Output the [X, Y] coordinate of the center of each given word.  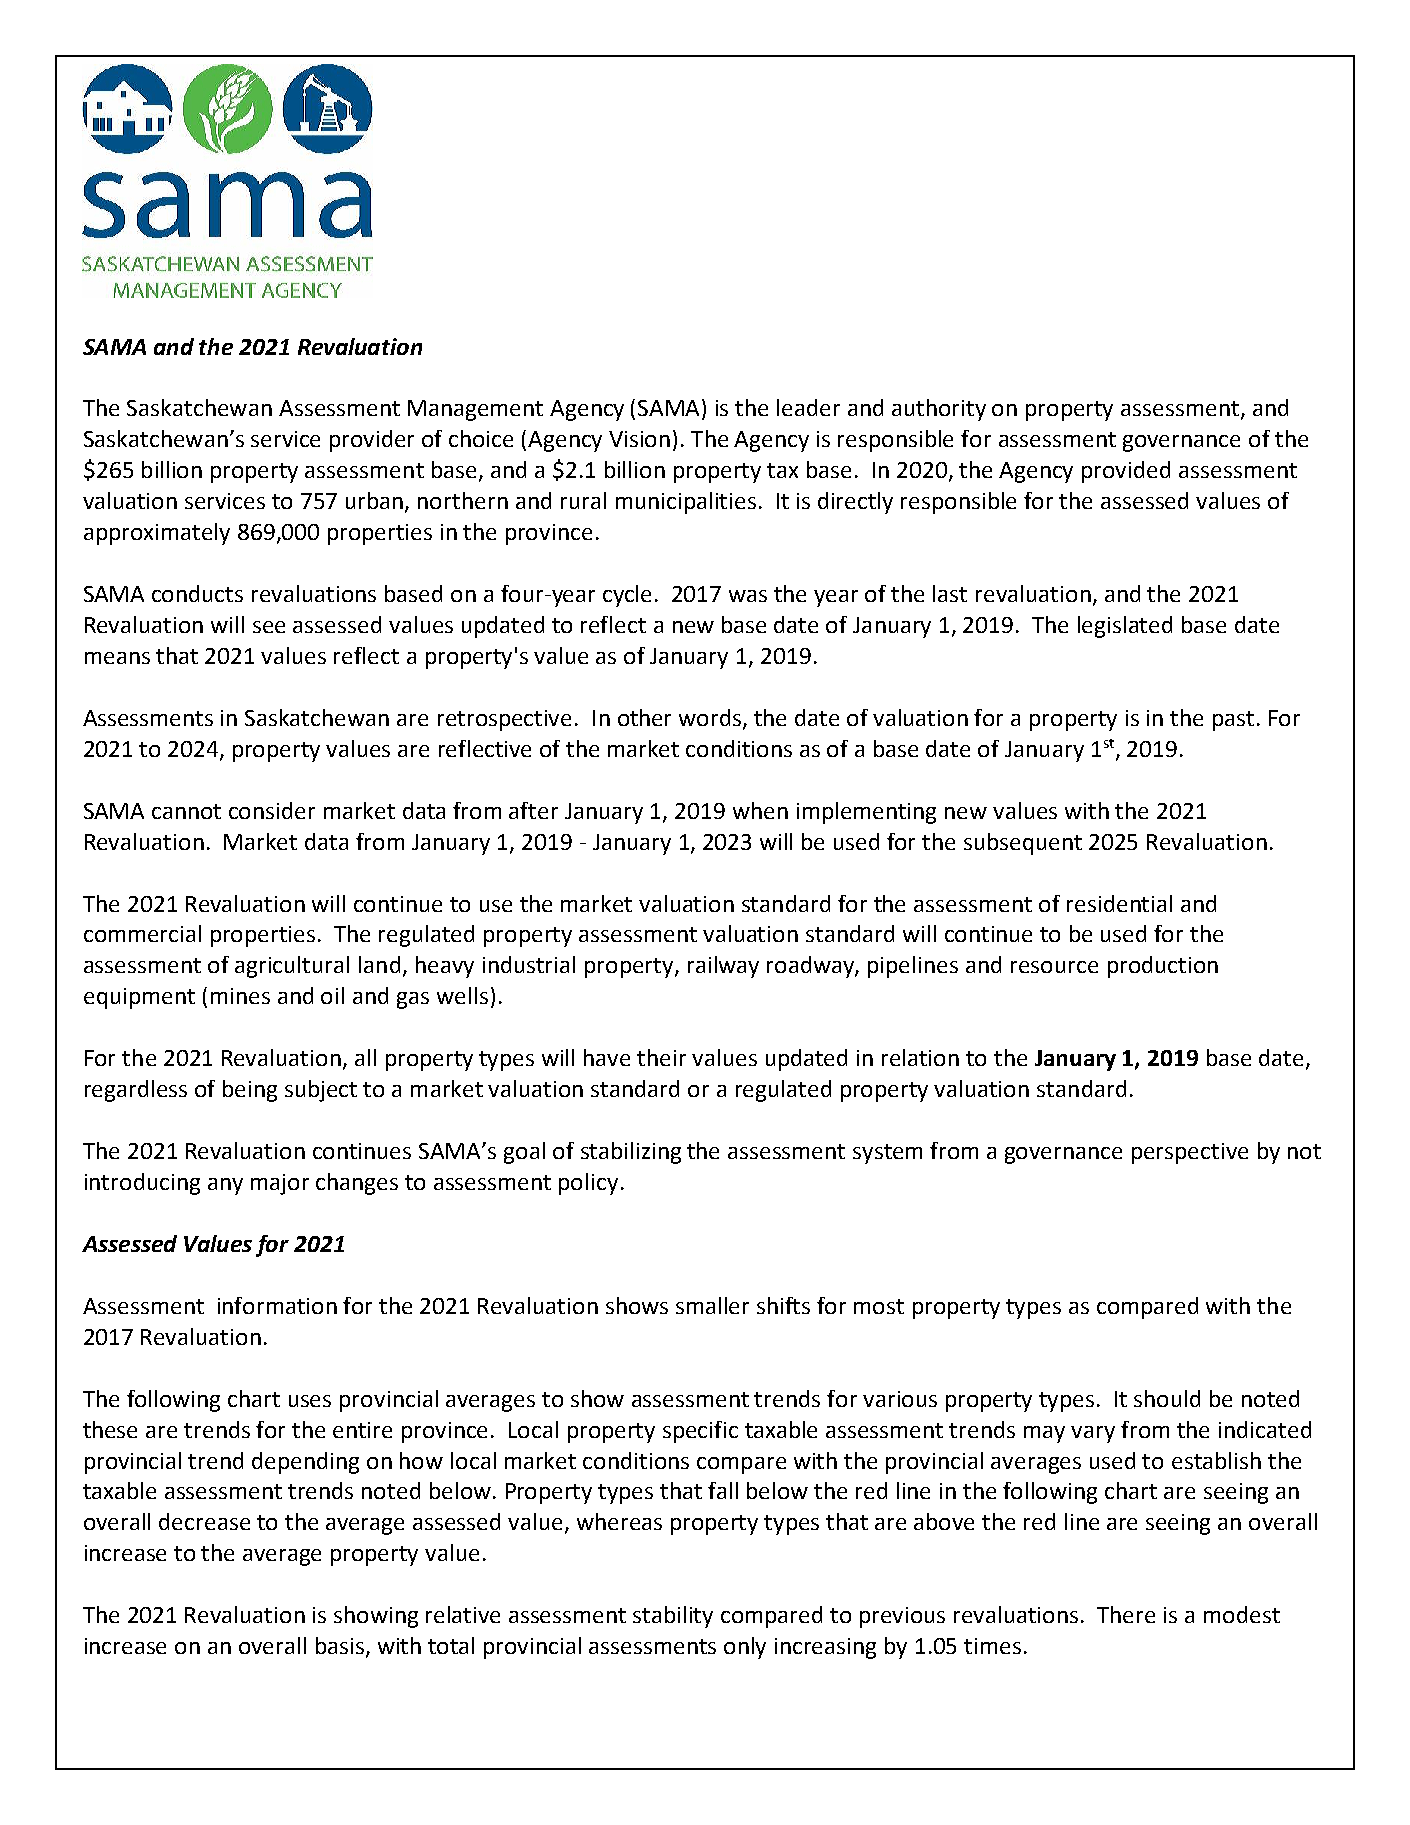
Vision [639, 439]
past [1233, 721]
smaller [712, 1305]
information [277, 1305]
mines [240, 996]
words [711, 719]
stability [673, 1617]
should [1167, 1398]
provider [372, 441]
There [1126, 1614]
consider [272, 810]
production [1163, 967]
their [661, 1057]
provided [1126, 472]
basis [341, 1647]
